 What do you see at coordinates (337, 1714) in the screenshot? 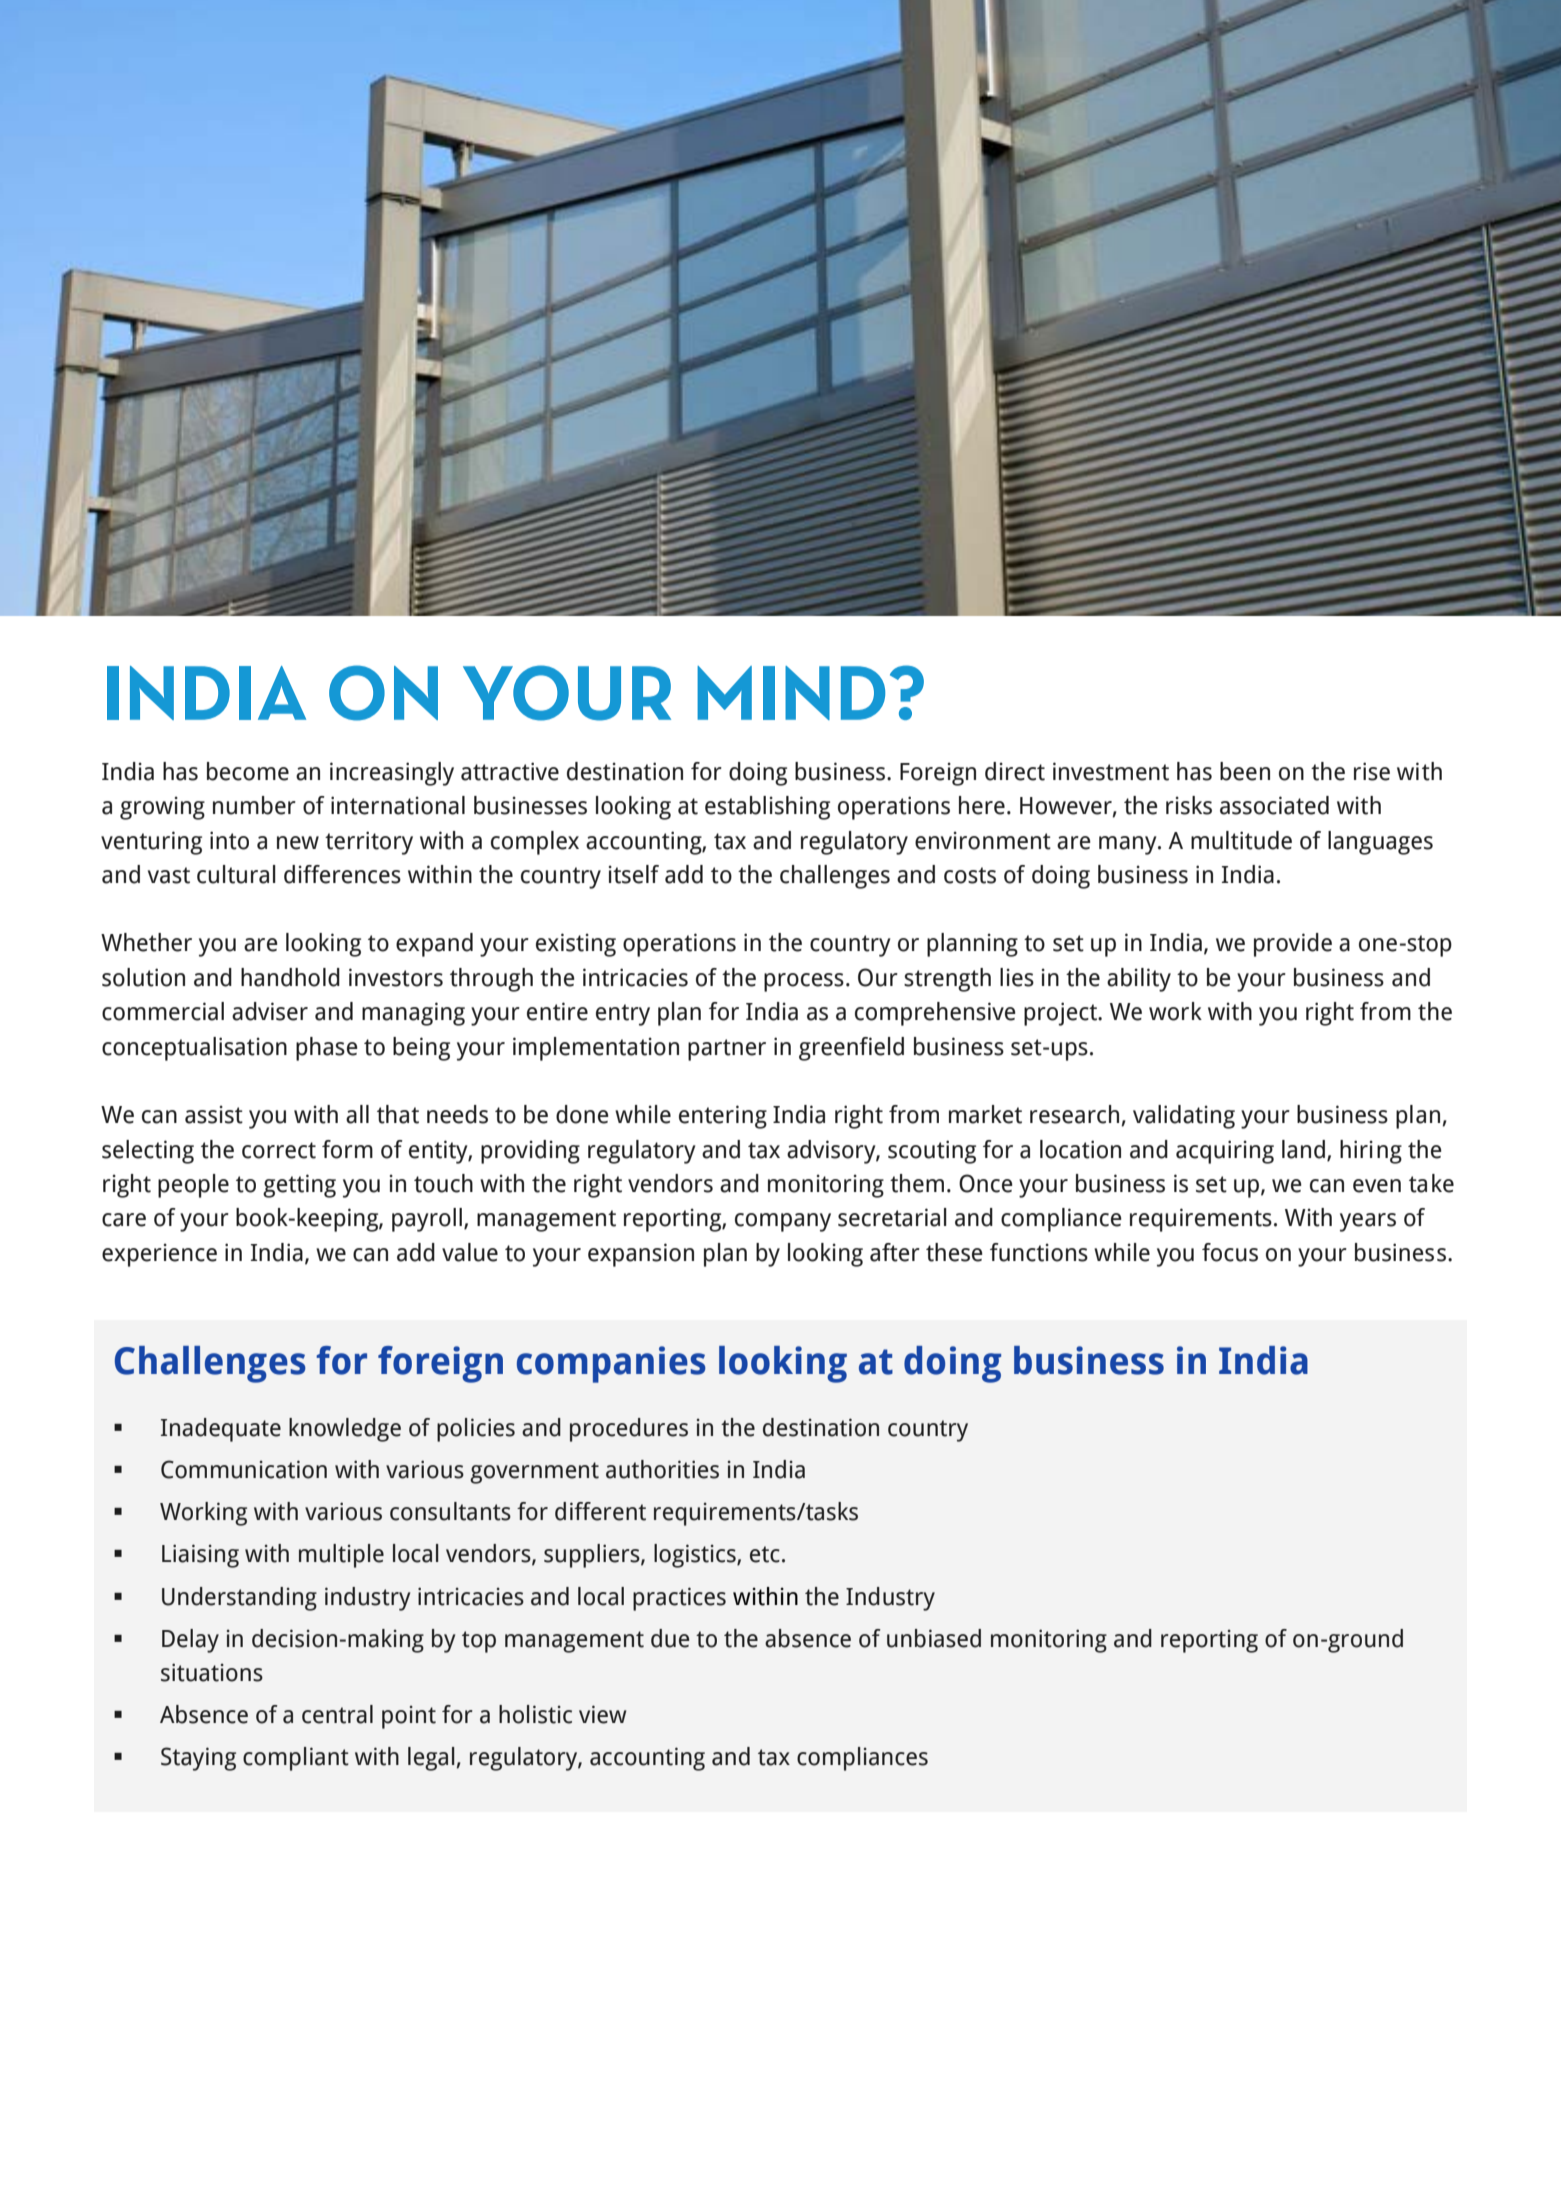
I see `central` at bounding box center [337, 1714].
